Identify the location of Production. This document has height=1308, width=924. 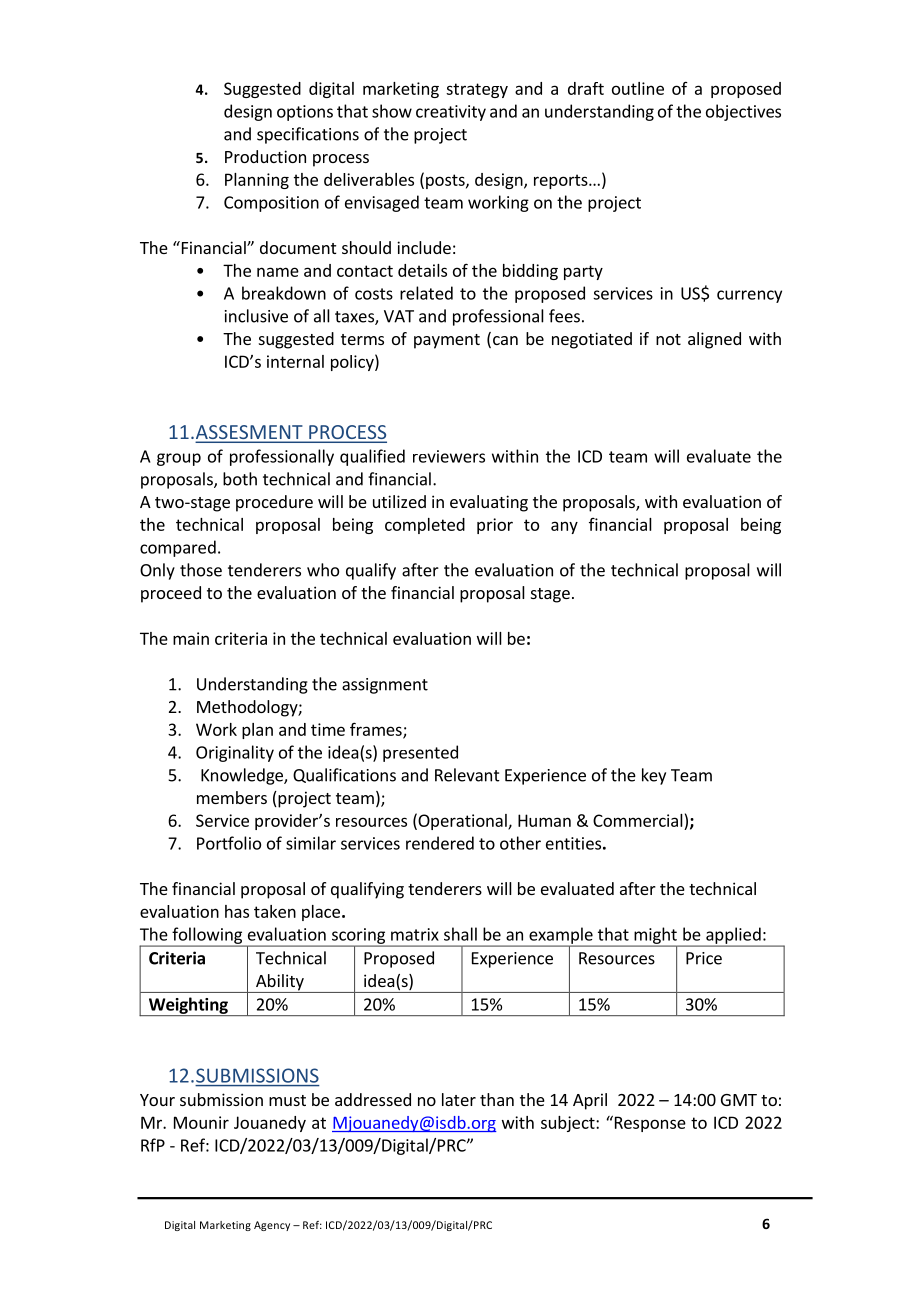
(265, 156).
